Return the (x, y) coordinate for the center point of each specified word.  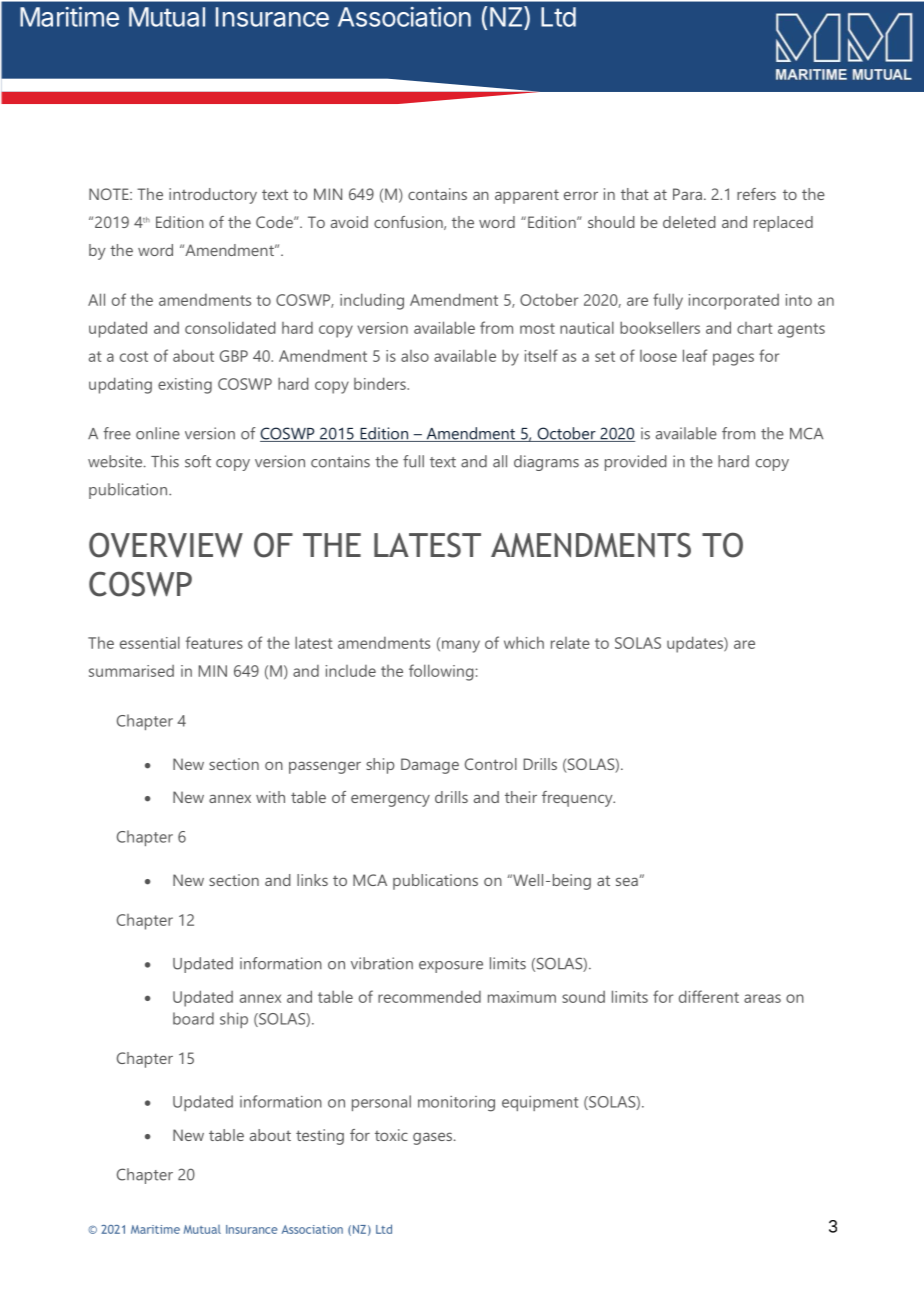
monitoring (456, 1104)
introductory (213, 196)
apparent (527, 197)
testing (320, 1137)
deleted (689, 222)
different (709, 996)
